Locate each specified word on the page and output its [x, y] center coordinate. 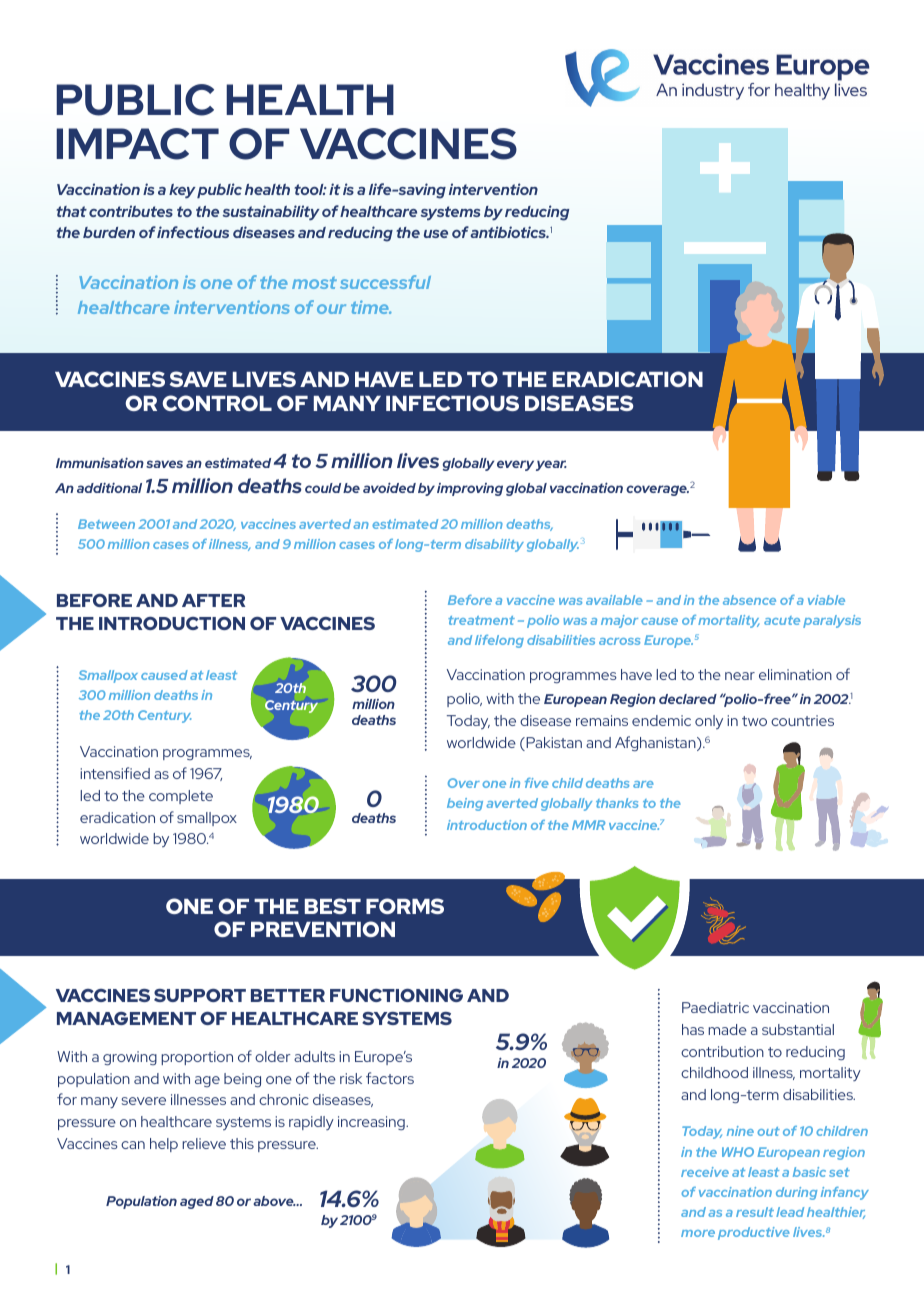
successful [385, 282]
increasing [372, 1123]
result [755, 1212]
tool [310, 189]
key [182, 191]
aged [197, 1202]
